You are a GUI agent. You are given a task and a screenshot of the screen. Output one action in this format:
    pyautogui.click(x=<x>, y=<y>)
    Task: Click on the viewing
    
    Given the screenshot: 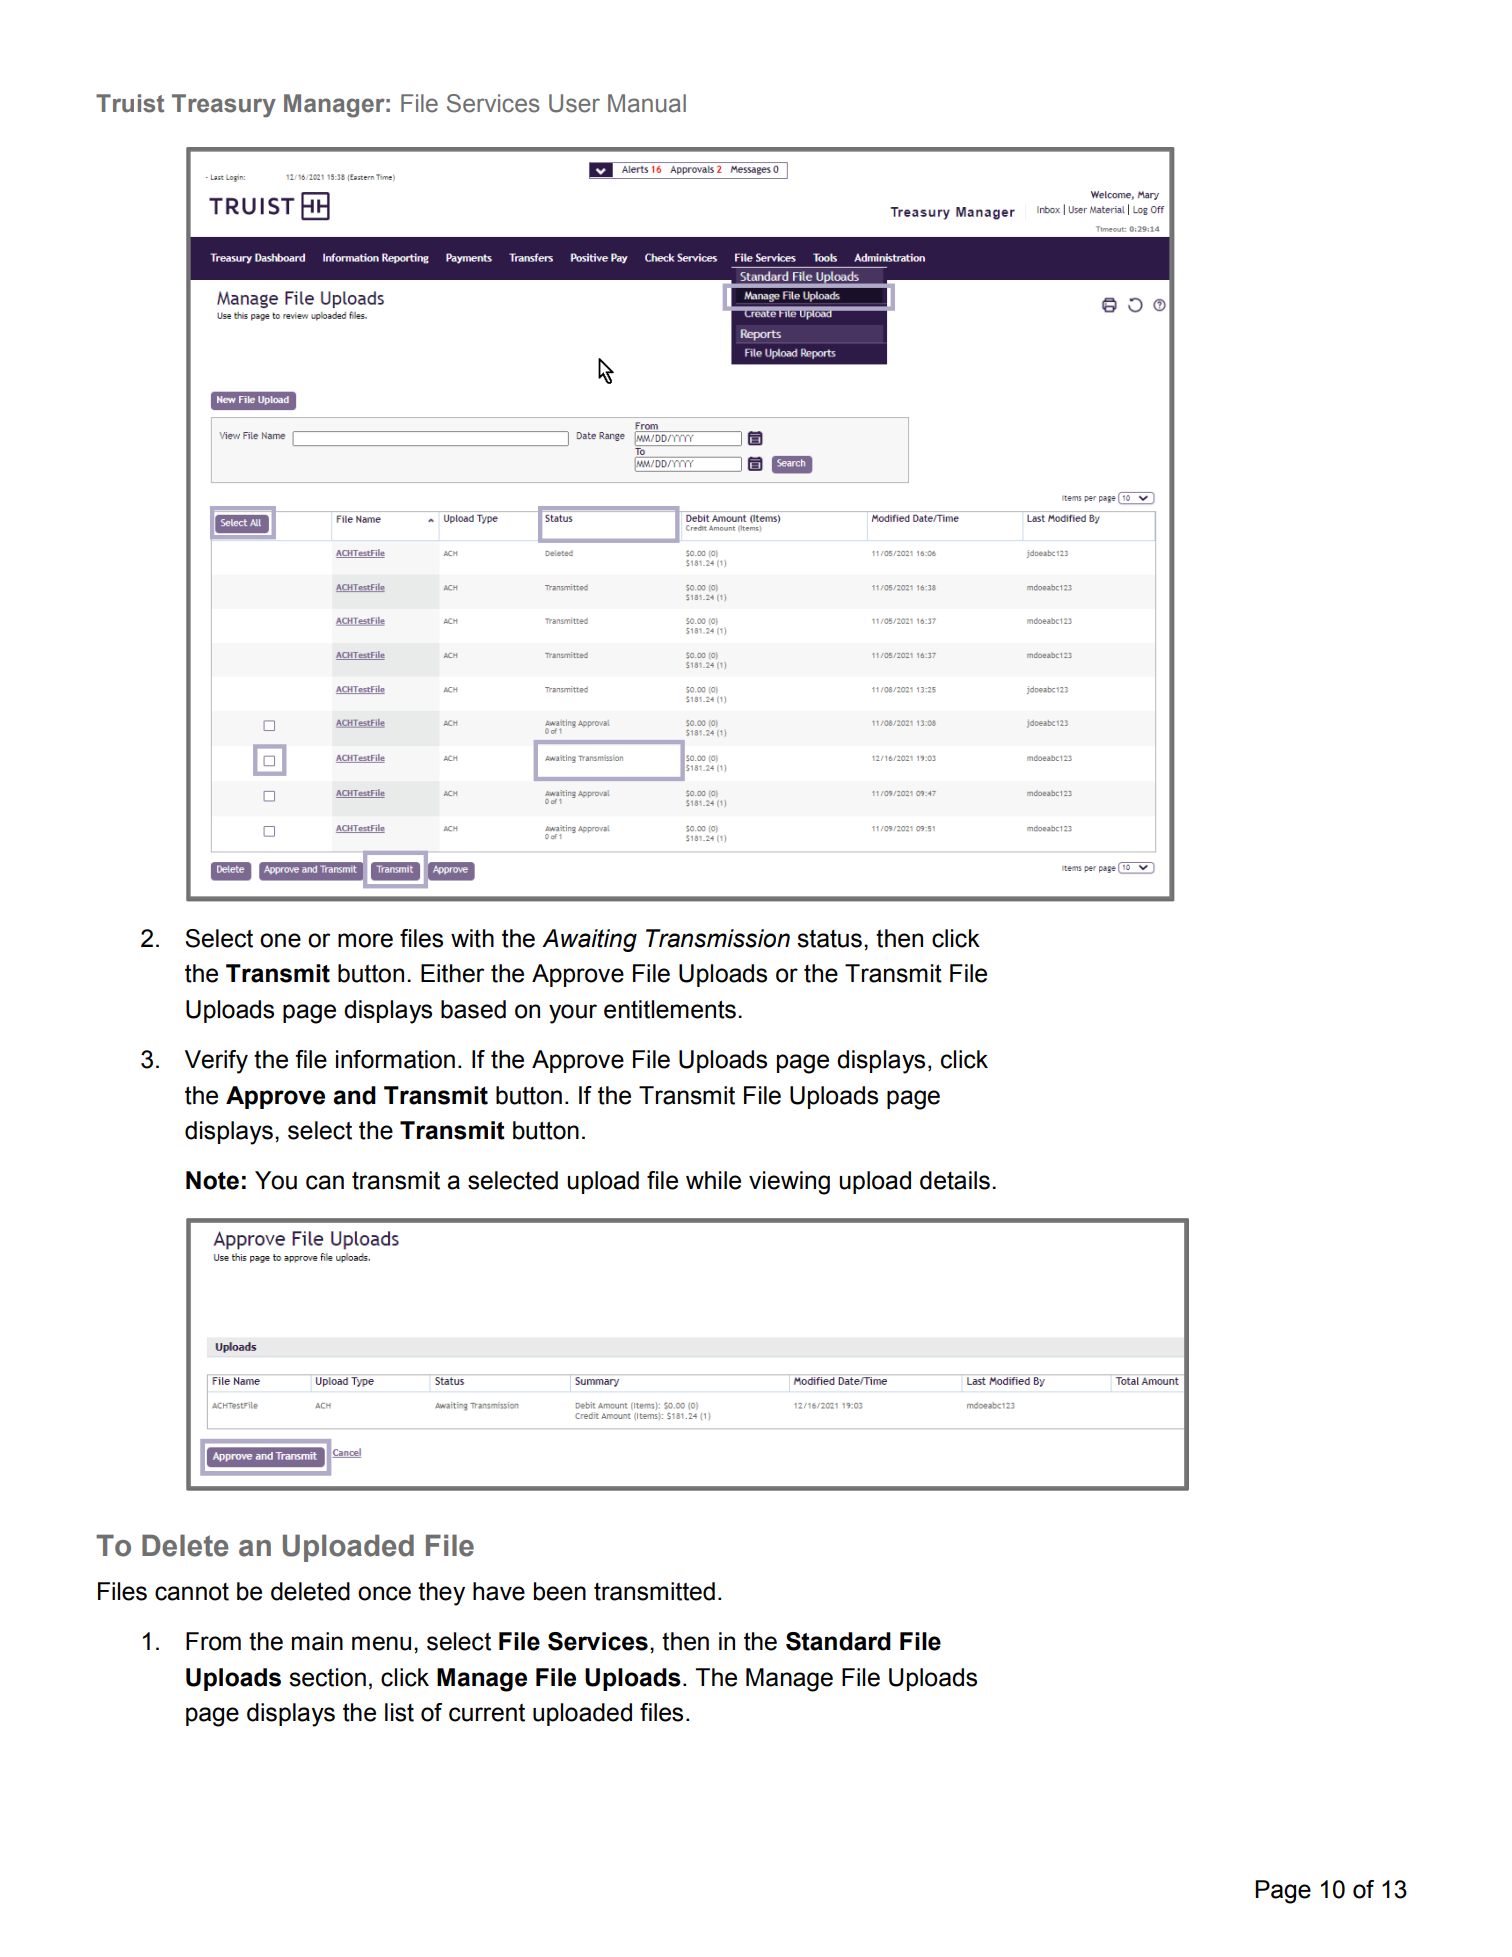 What is the action you would take?
    pyautogui.click(x=789, y=1183)
